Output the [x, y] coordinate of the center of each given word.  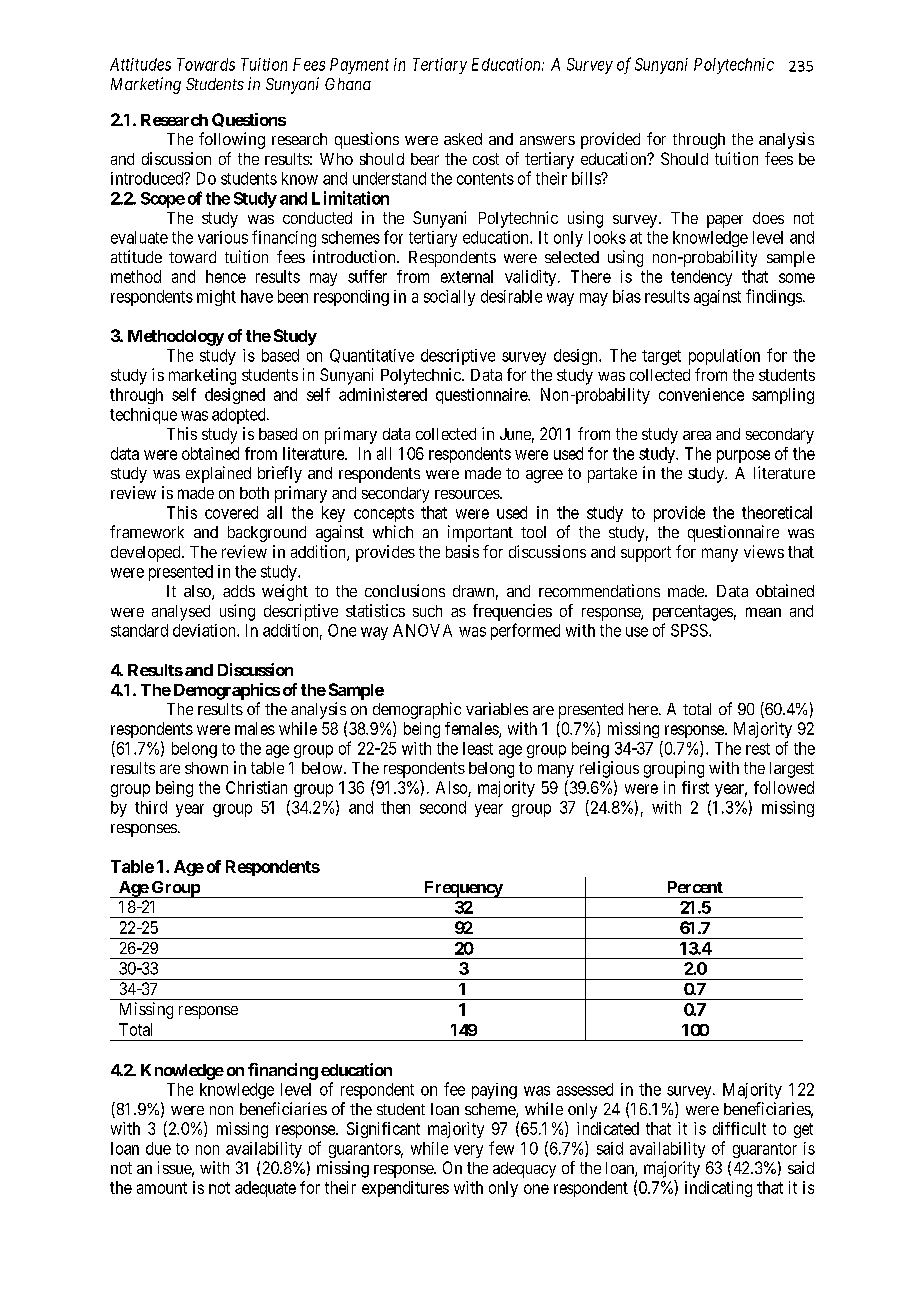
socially [449, 298]
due [158, 1148]
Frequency [463, 889]
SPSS [690, 630]
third [151, 807]
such [427, 611]
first [695, 787]
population [724, 357]
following [232, 140]
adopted [240, 416]
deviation [205, 630]
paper [725, 221]
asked [463, 139]
